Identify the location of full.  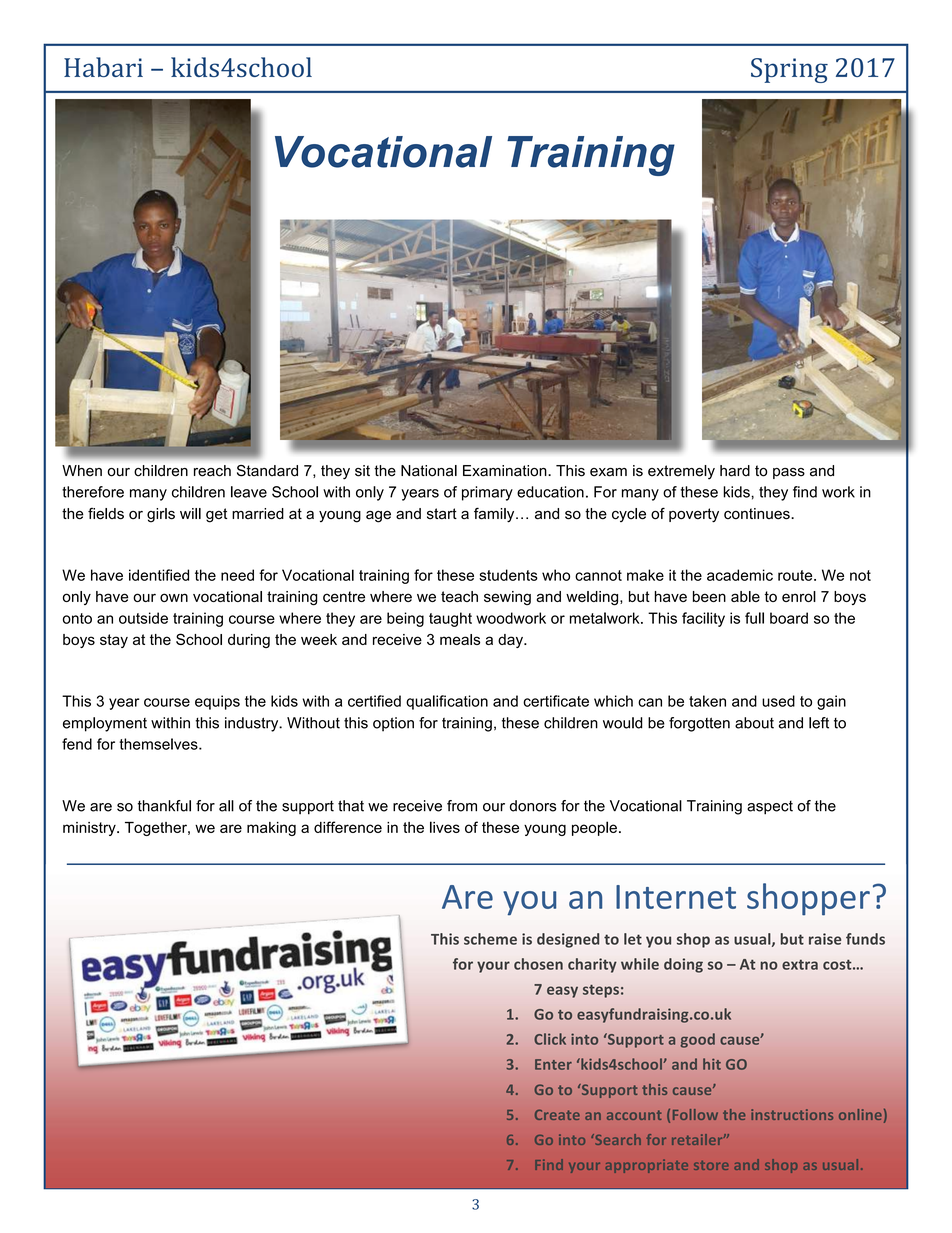
(754, 618).
